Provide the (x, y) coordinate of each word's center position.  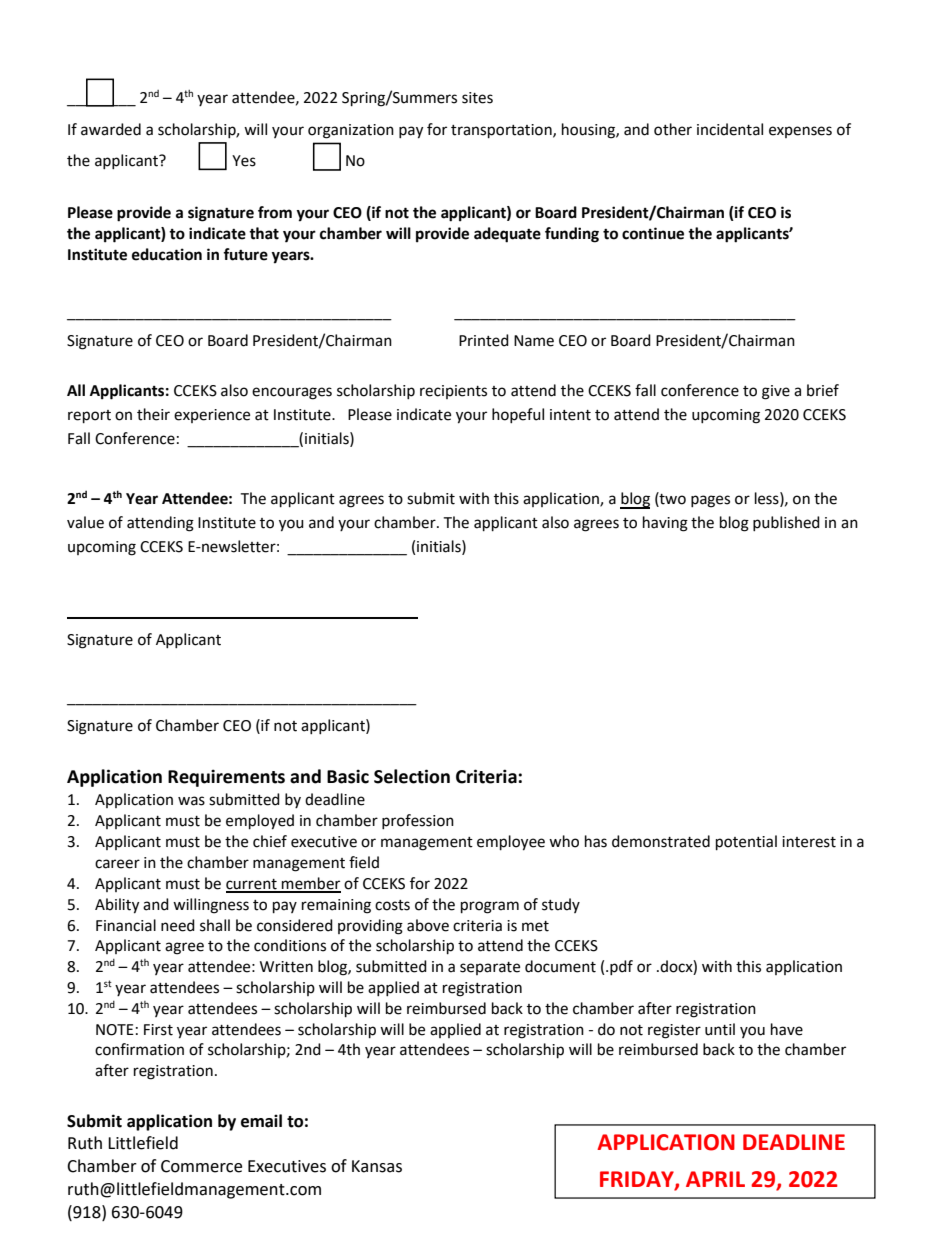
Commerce (201, 1166)
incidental (730, 129)
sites (477, 98)
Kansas (377, 1166)
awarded (111, 129)
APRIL (715, 1179)
